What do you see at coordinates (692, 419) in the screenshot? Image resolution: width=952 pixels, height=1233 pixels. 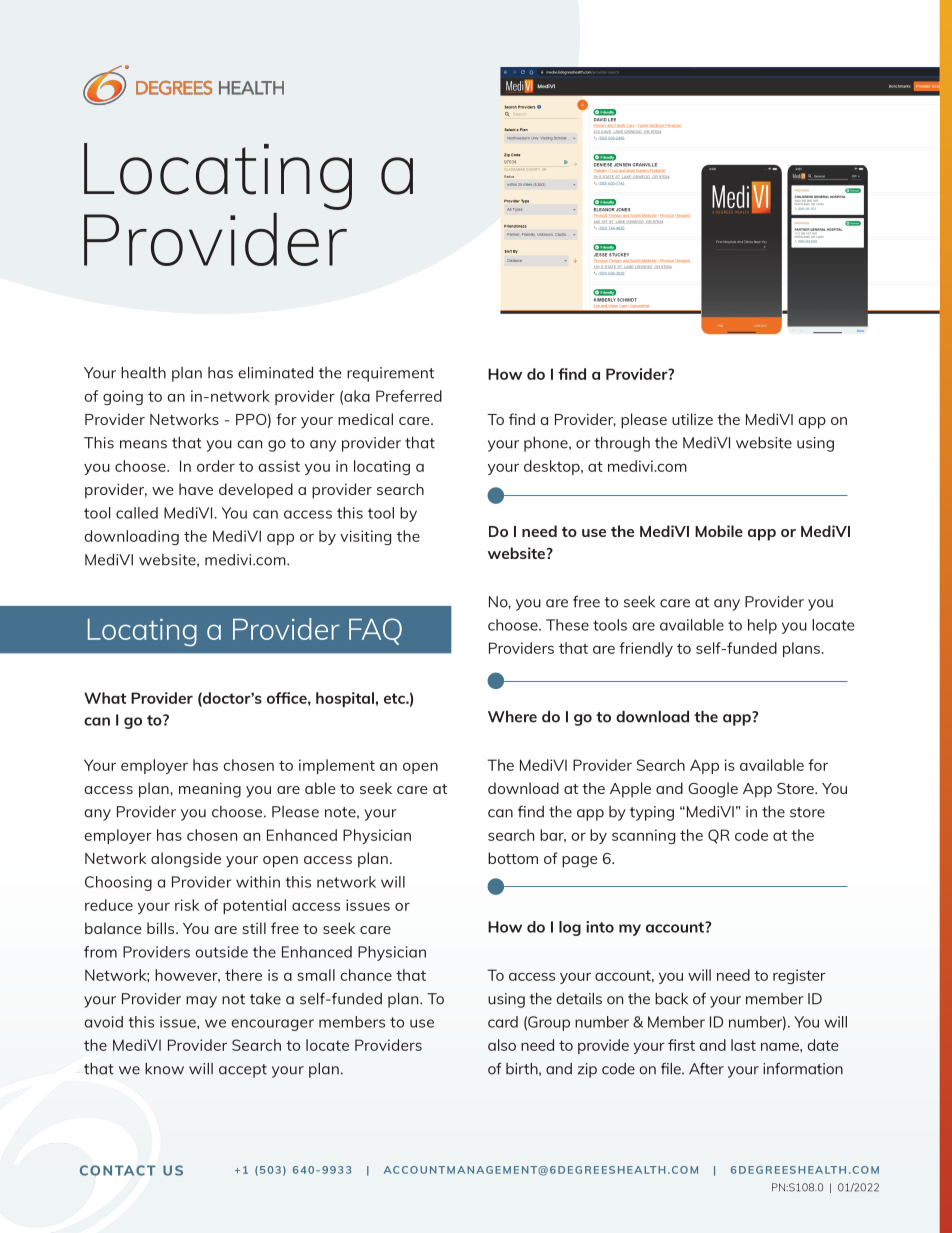 I see `utilize` at bounding box center [692, 419].
